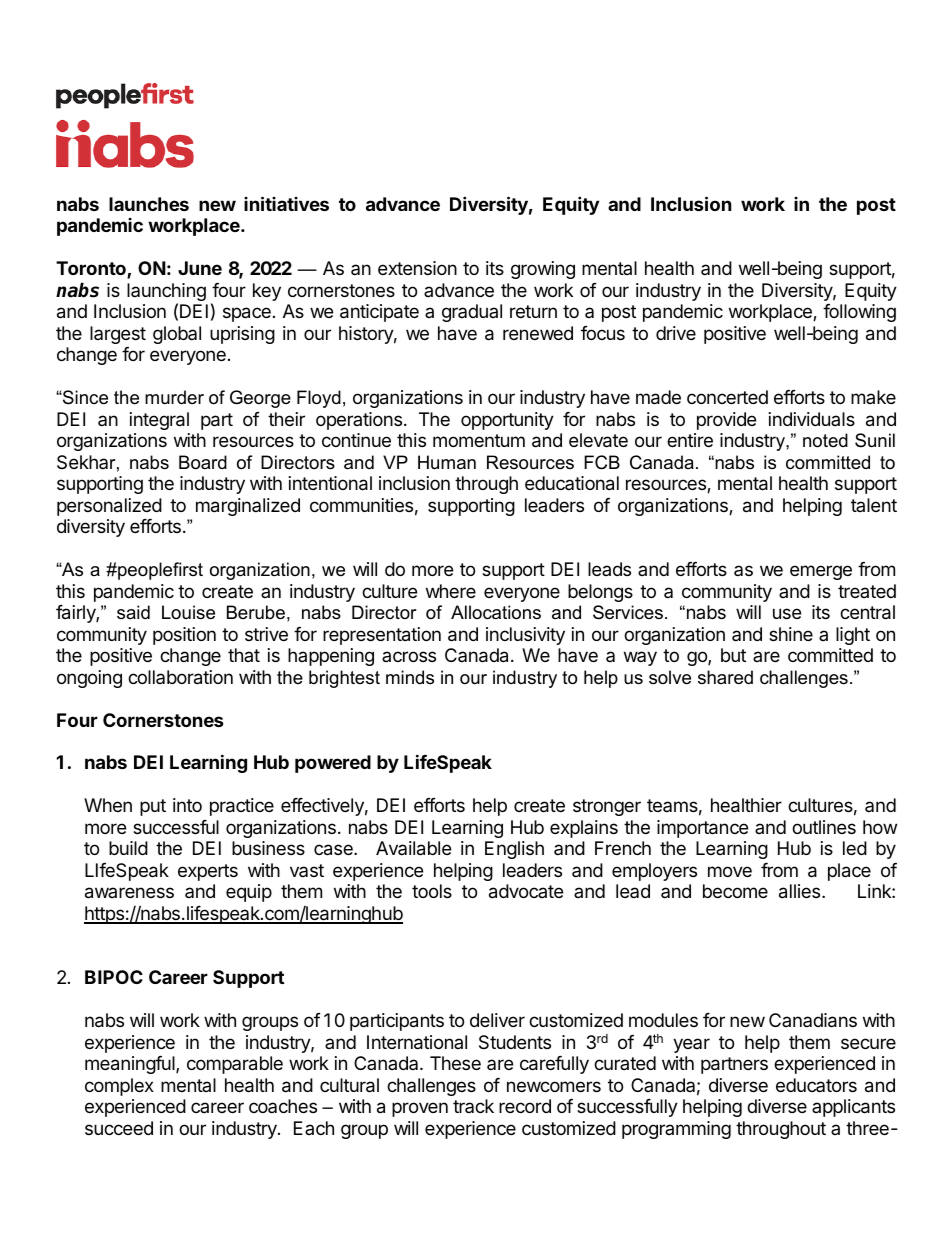  What do you see at coordinates (149, 204) in the document?
I see `launches` at bounding box center [149, 204].
